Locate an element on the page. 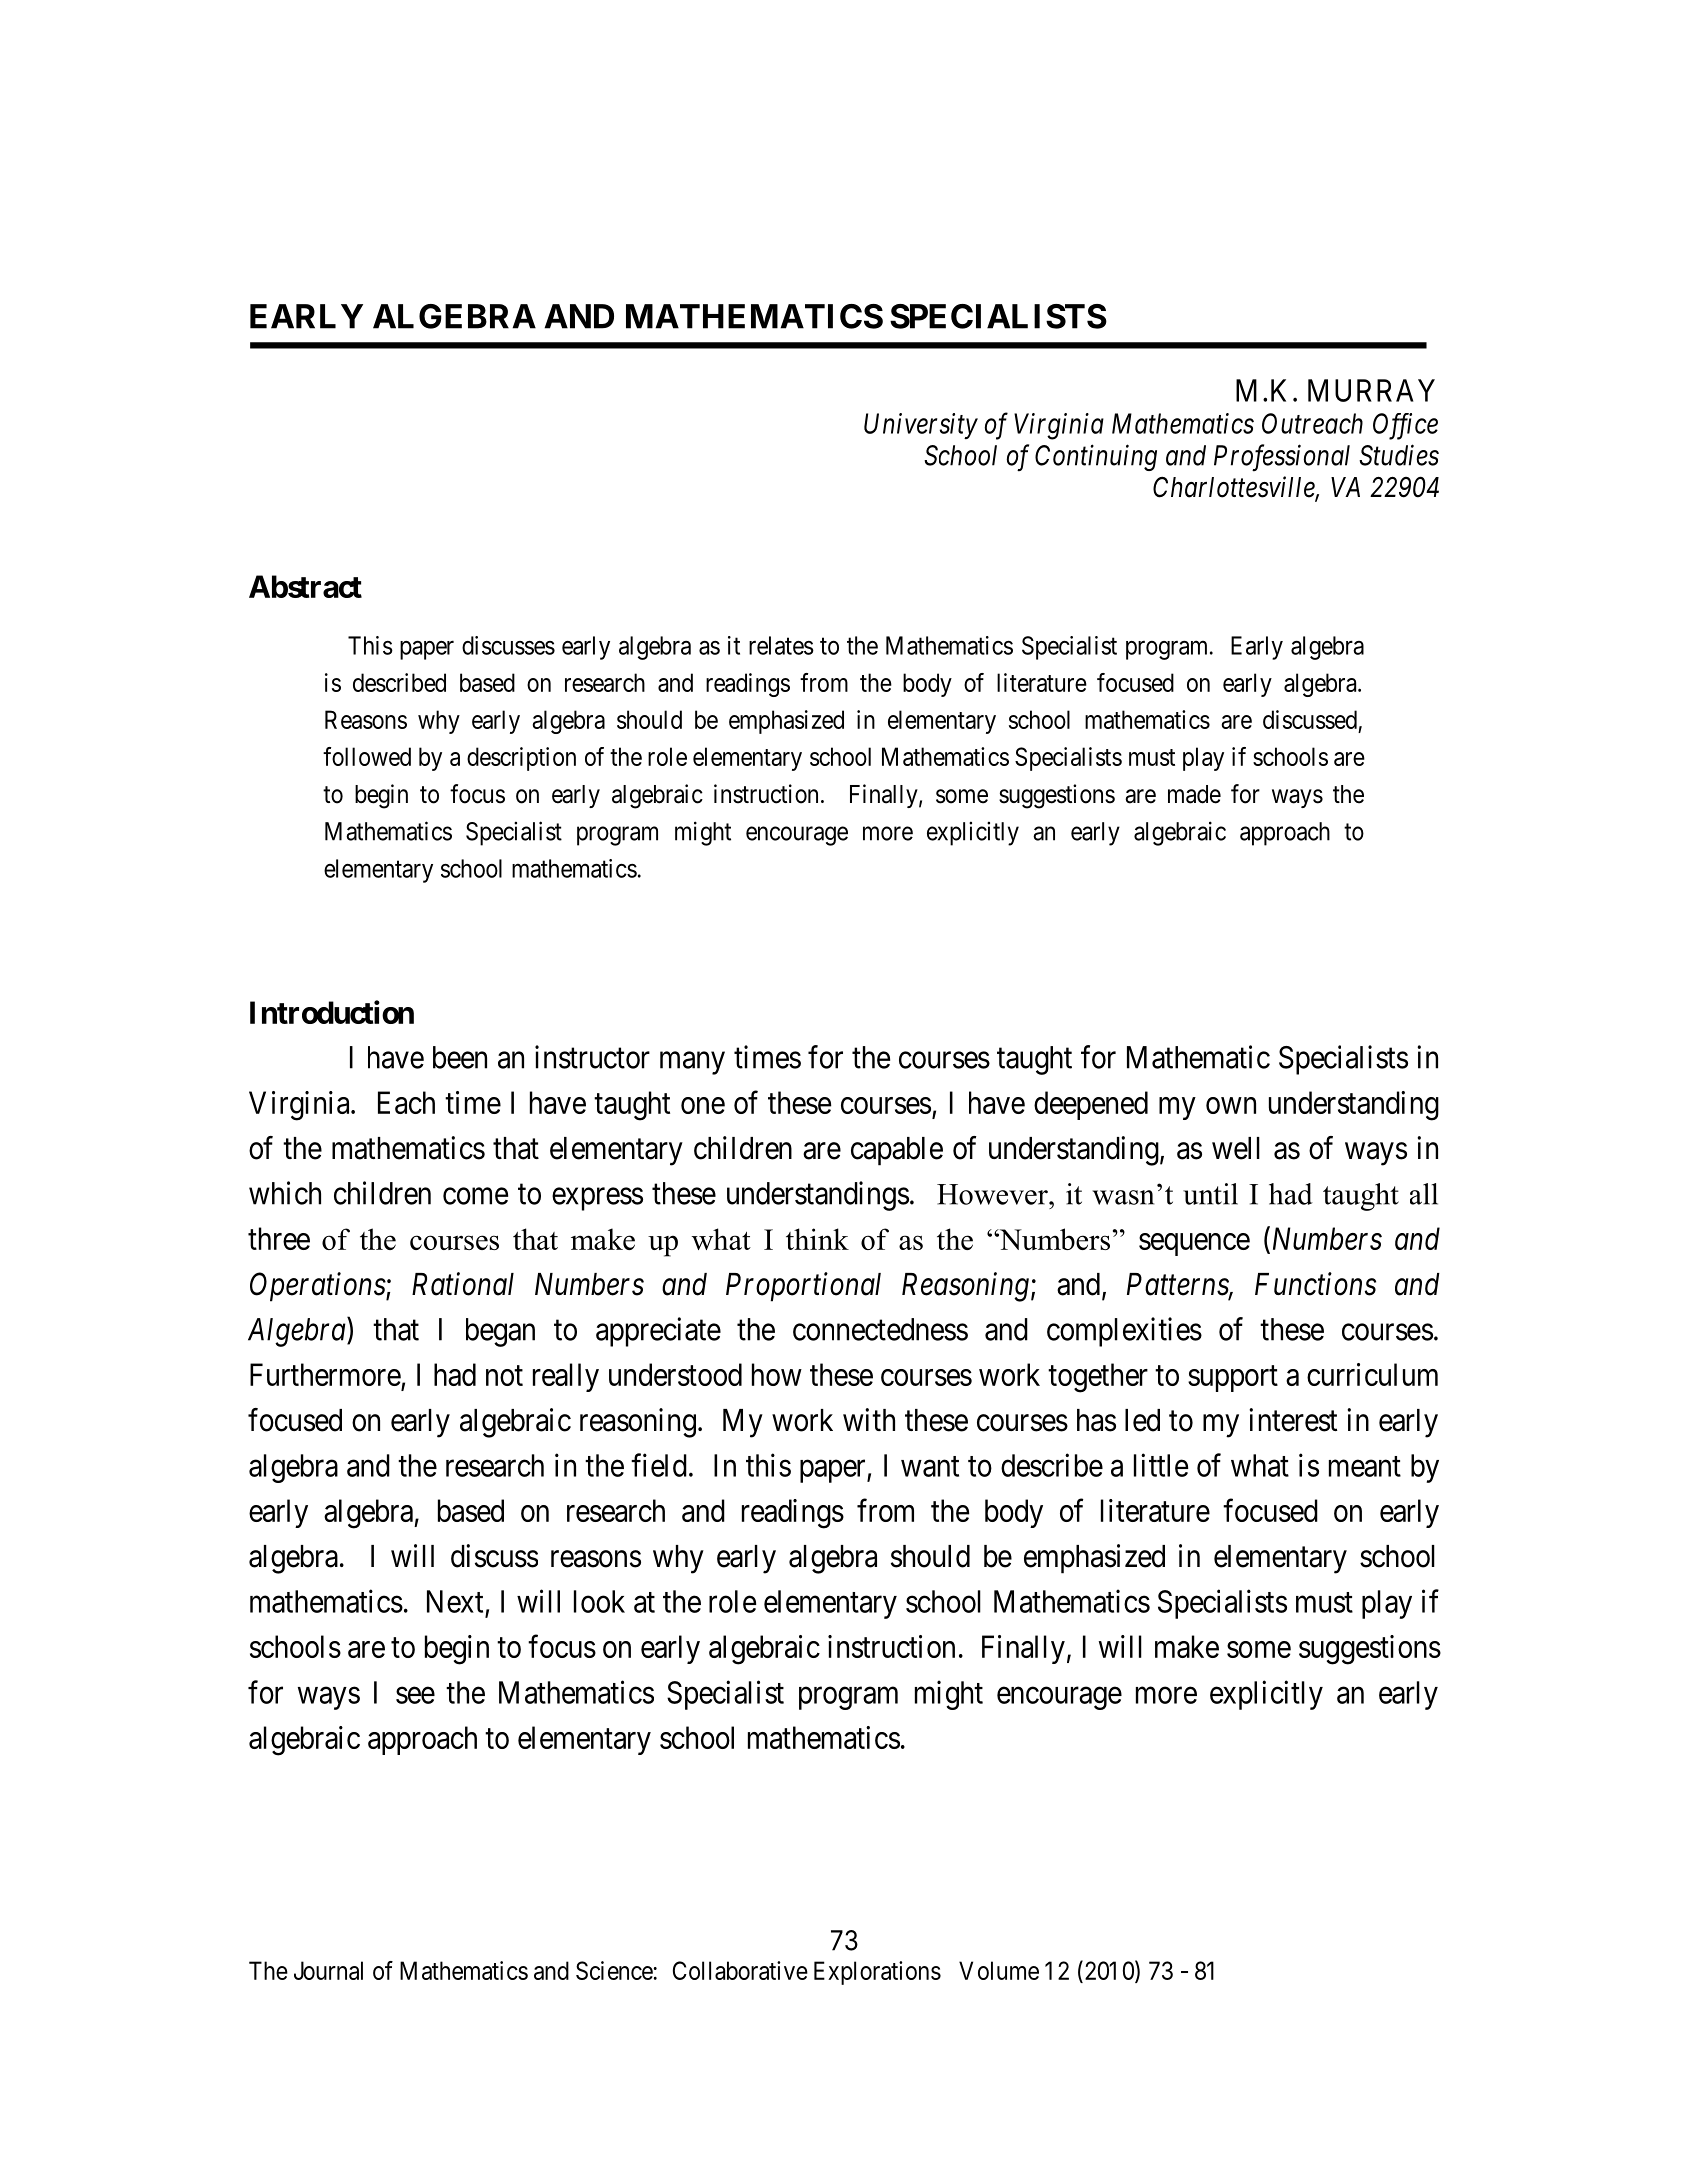  Journal is located at coordinates (328, 1970).
